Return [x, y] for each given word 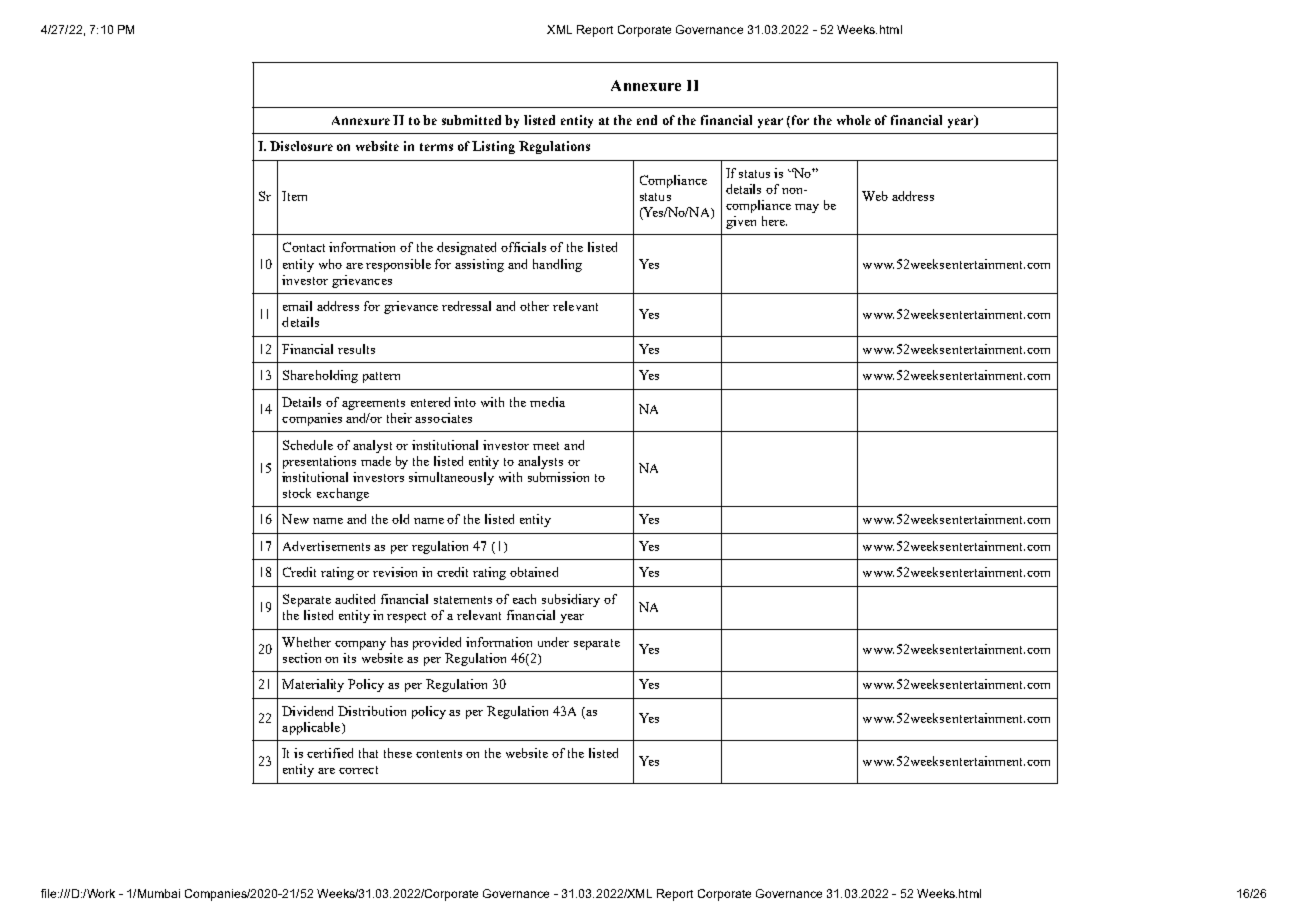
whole [854, 120]
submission [558, 477]
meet [546, 446]
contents [439, 754]
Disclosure [301, 146]
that [368, 753]
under [553, 642]
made [376, 461]
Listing [493, 147]
